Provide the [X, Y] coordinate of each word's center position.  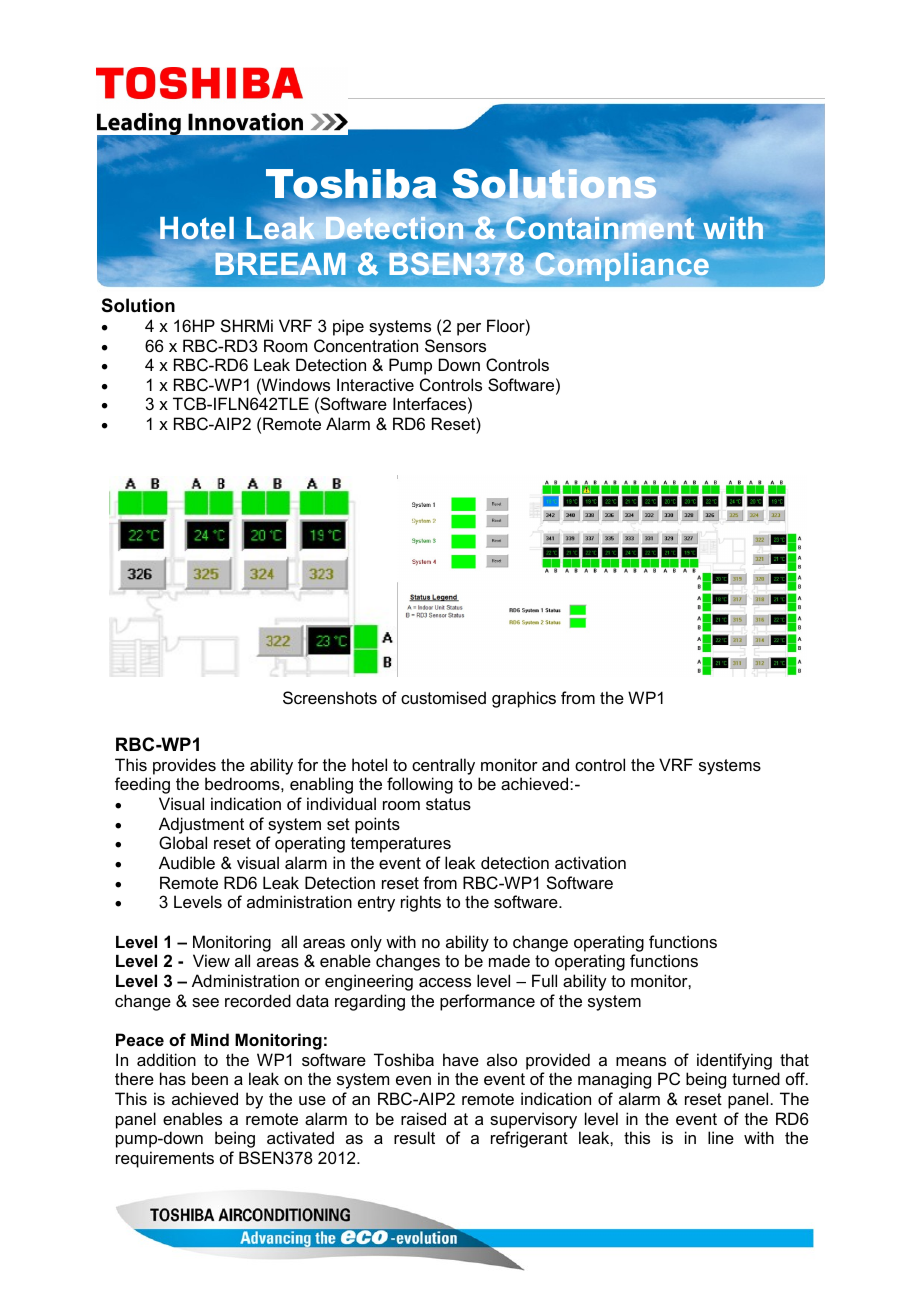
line [721, 1137]
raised [423, 1118]
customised [443, 697]
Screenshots [330, 697]
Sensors [455, 345]
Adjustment [201, 825]
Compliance [622, 267]
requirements [165, 1159]
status [448, 804]
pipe [348, 327]
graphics [524, 699]
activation [590, 862]
